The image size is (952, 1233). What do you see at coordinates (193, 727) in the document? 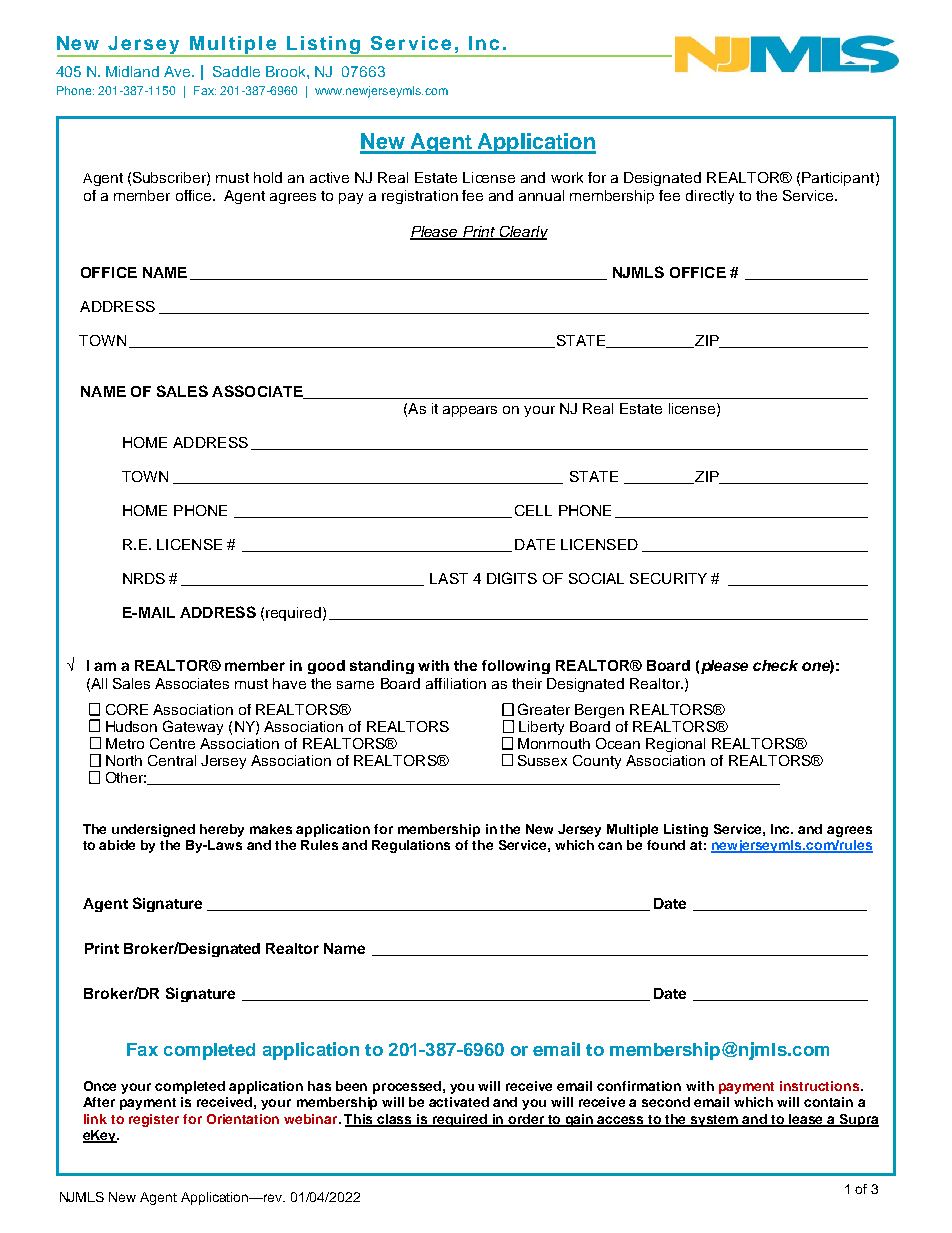
I see `Gateway` at bounding box center [193, 727].
